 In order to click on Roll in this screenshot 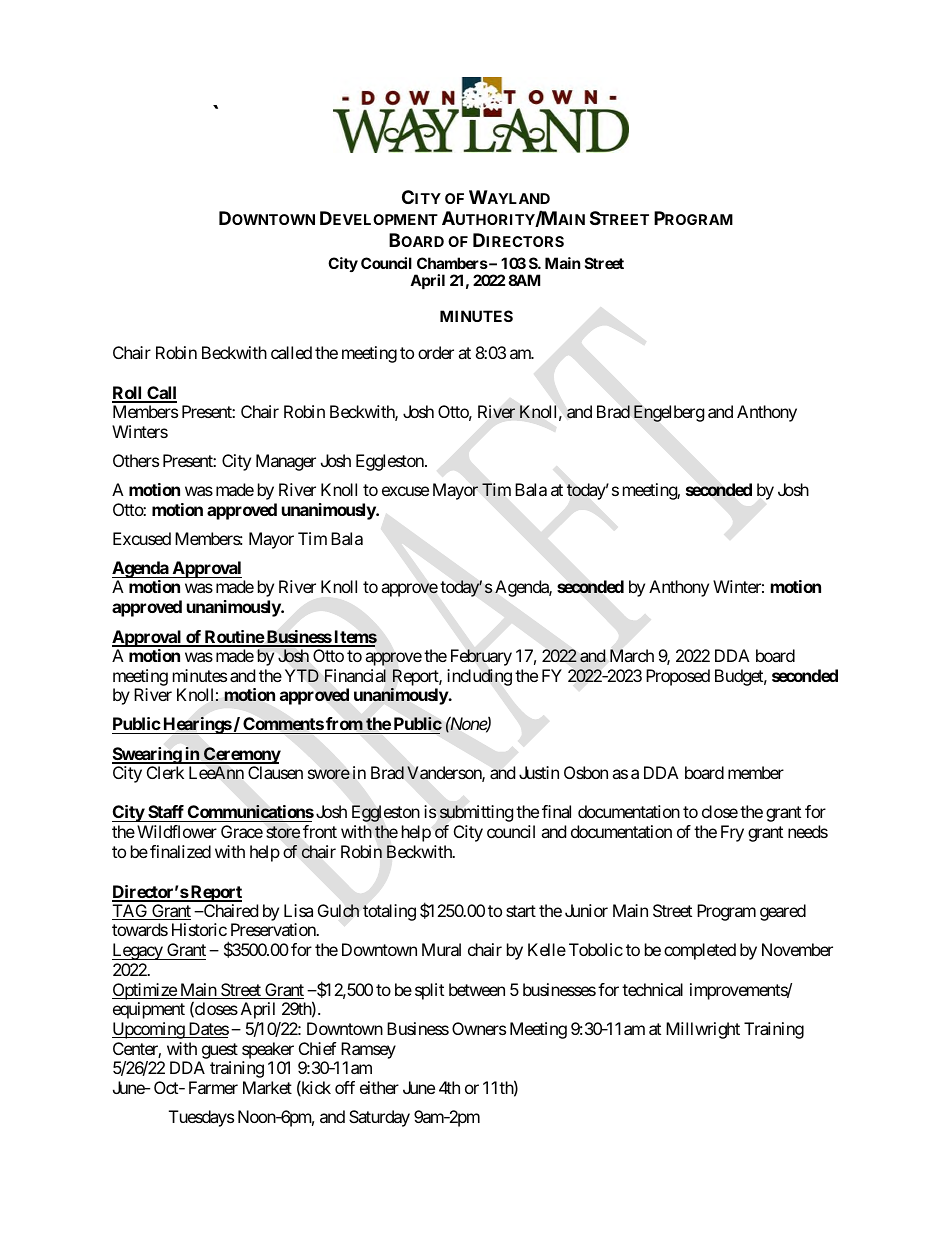, I will do `click(128, 394)`.
